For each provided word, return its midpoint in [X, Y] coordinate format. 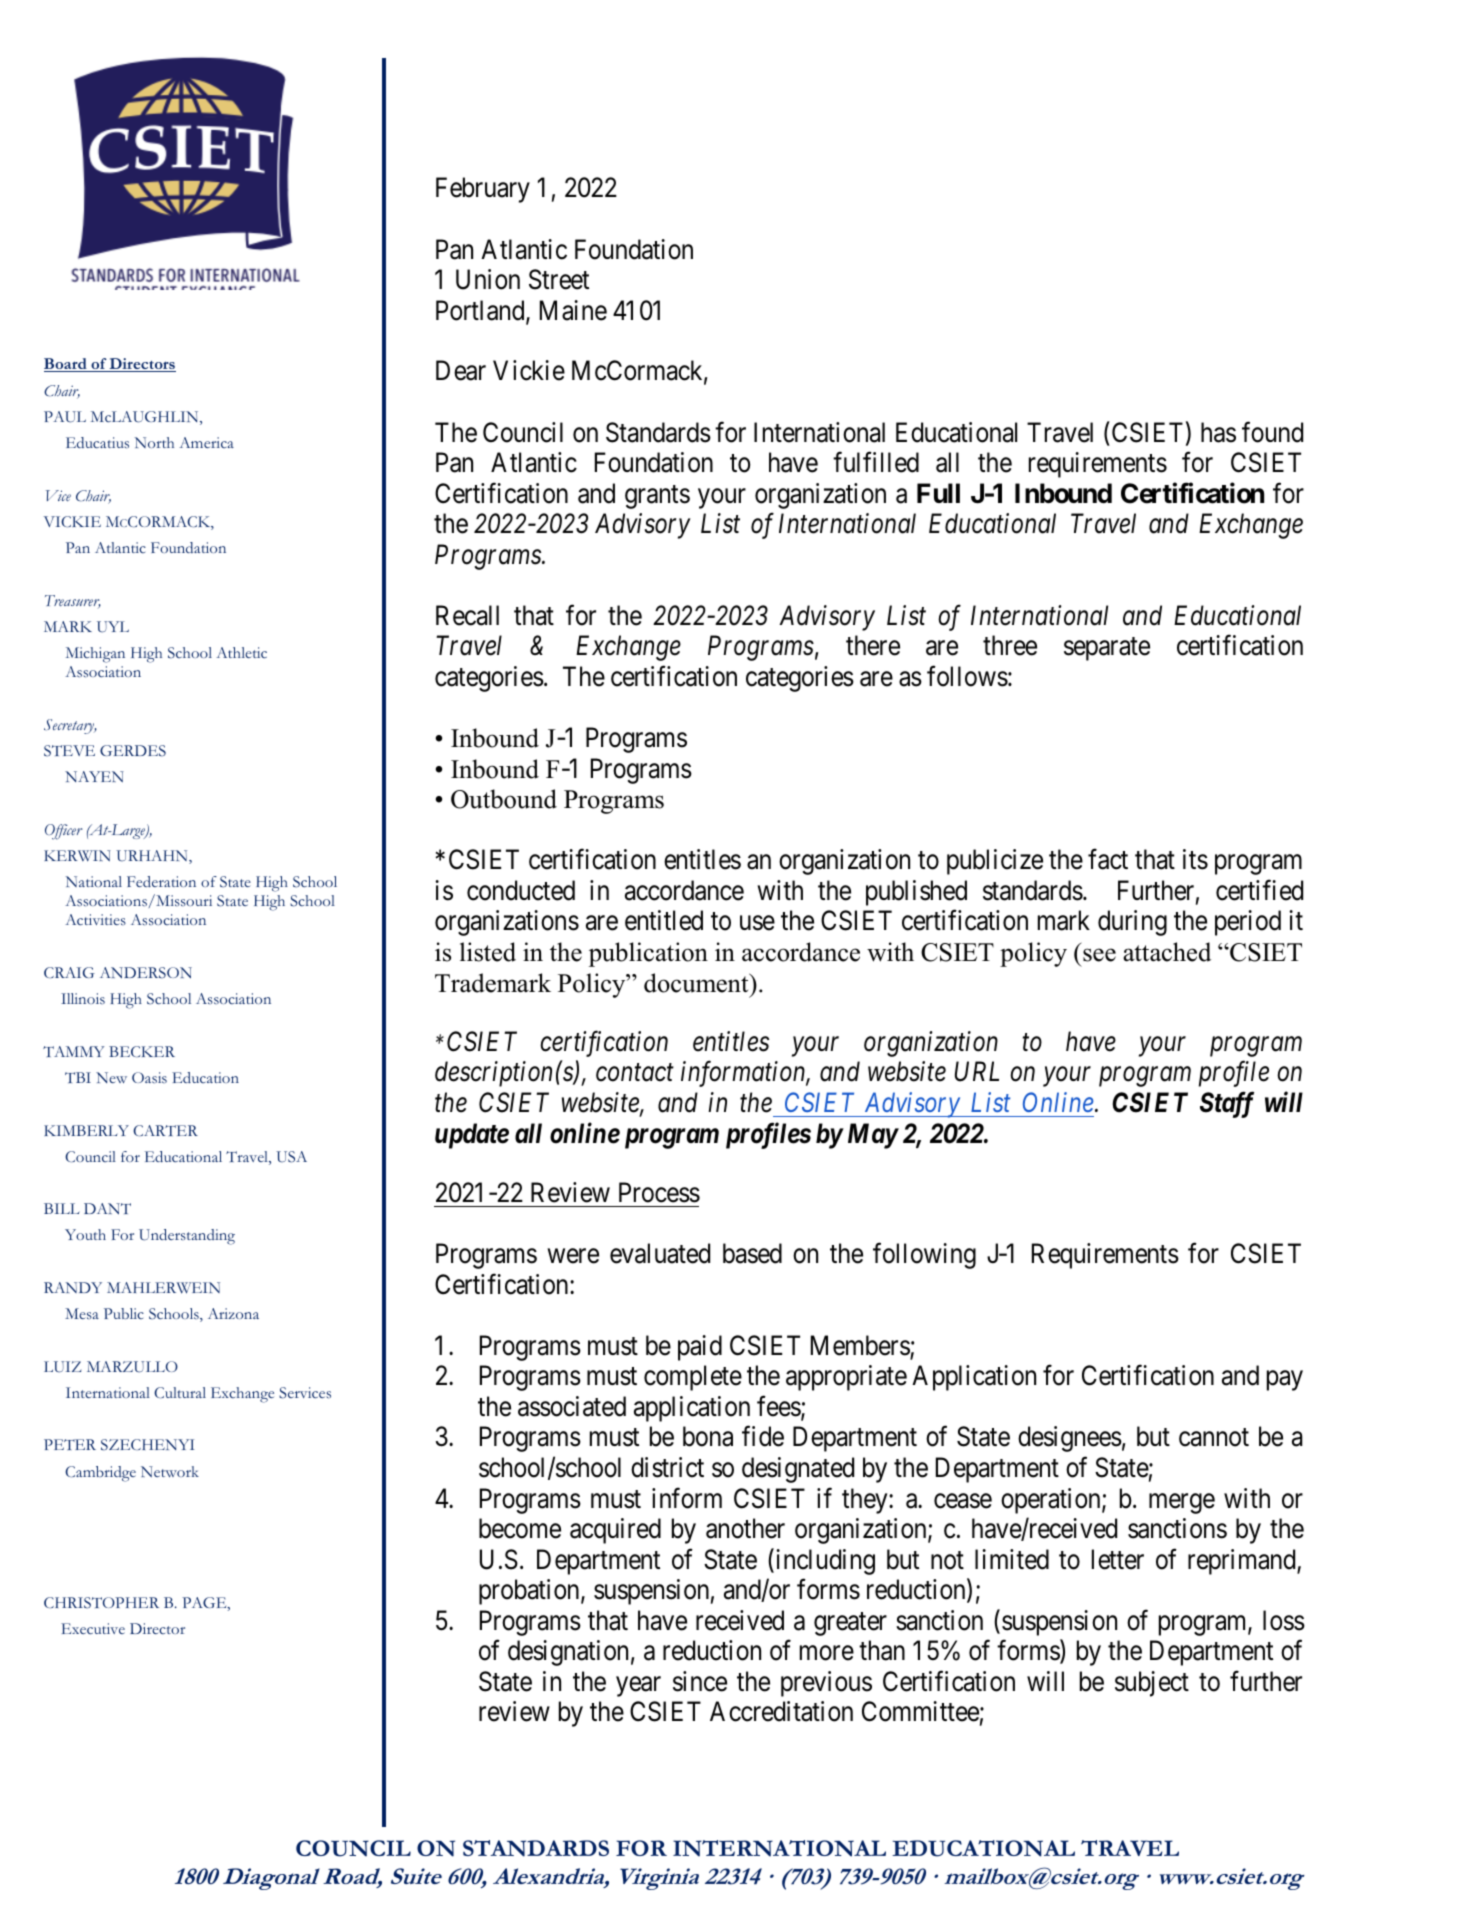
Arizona [233, 1313]
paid [700, 1348]
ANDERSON [146, 973]
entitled [664, 920]
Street [559, 279]
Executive [93, 1628]
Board [66, 365]
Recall [467, 615]
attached [1167, 952]
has [1218, 432]
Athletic [241, 652]
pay [1285, 1381]
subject [1152, 1684]
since [700, 1681]
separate [1107, 649]
